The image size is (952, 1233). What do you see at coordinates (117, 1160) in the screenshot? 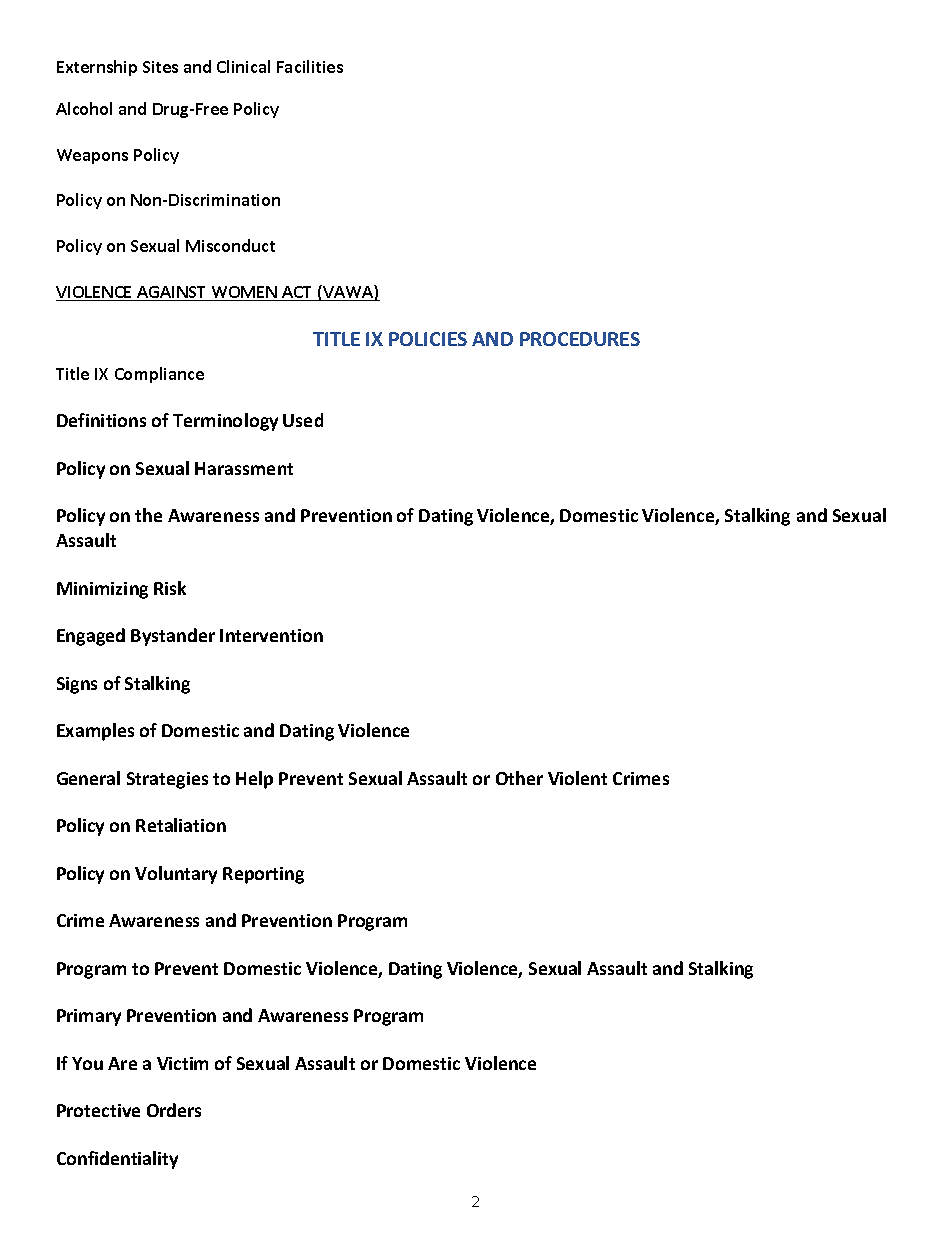
I see `Confidentiality` at bounding box center [117, 1160].
